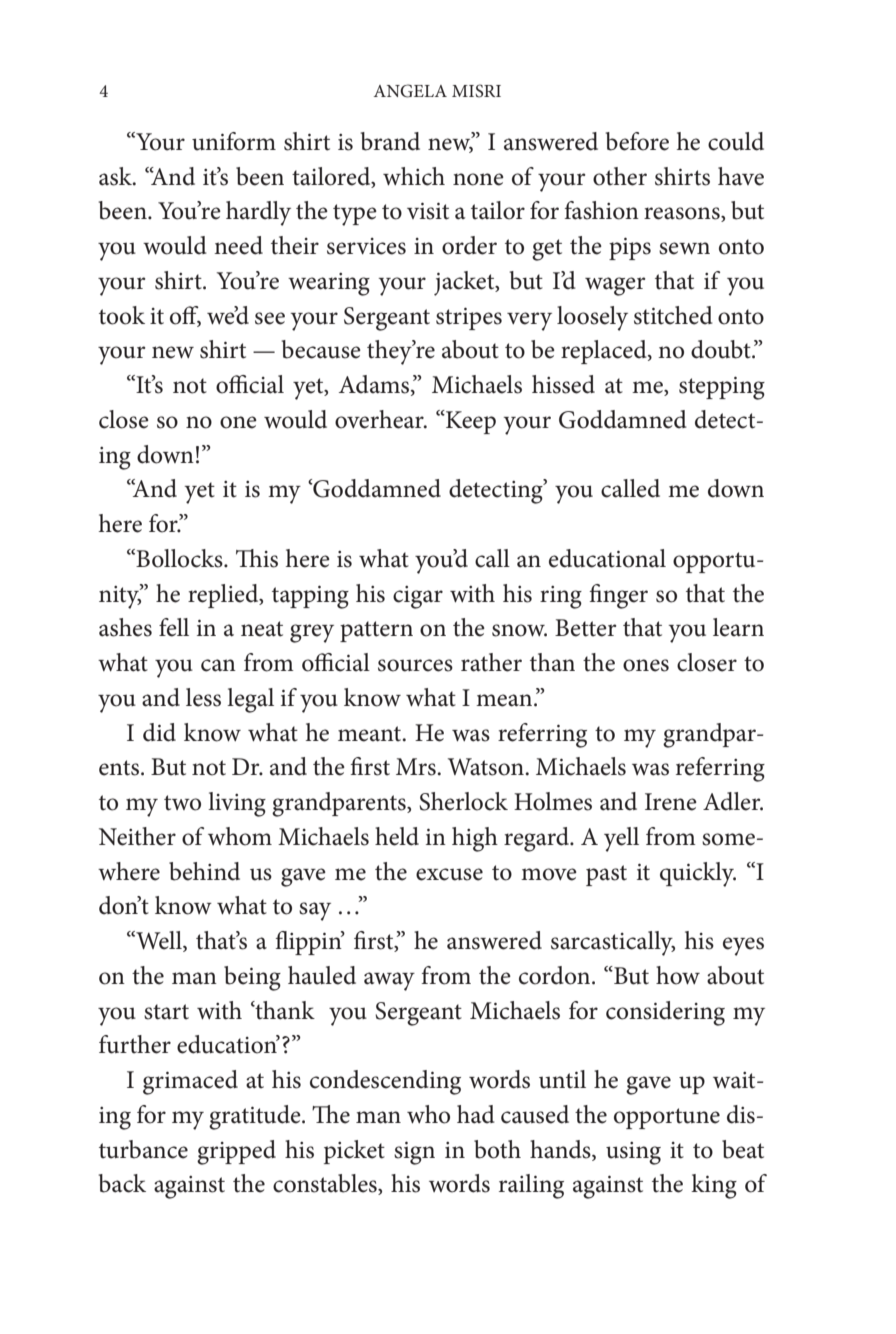 This page has height=1334, width=896. Describe the element at coordinates (256, 1117) in the page. I see `gratitude` at that location.
